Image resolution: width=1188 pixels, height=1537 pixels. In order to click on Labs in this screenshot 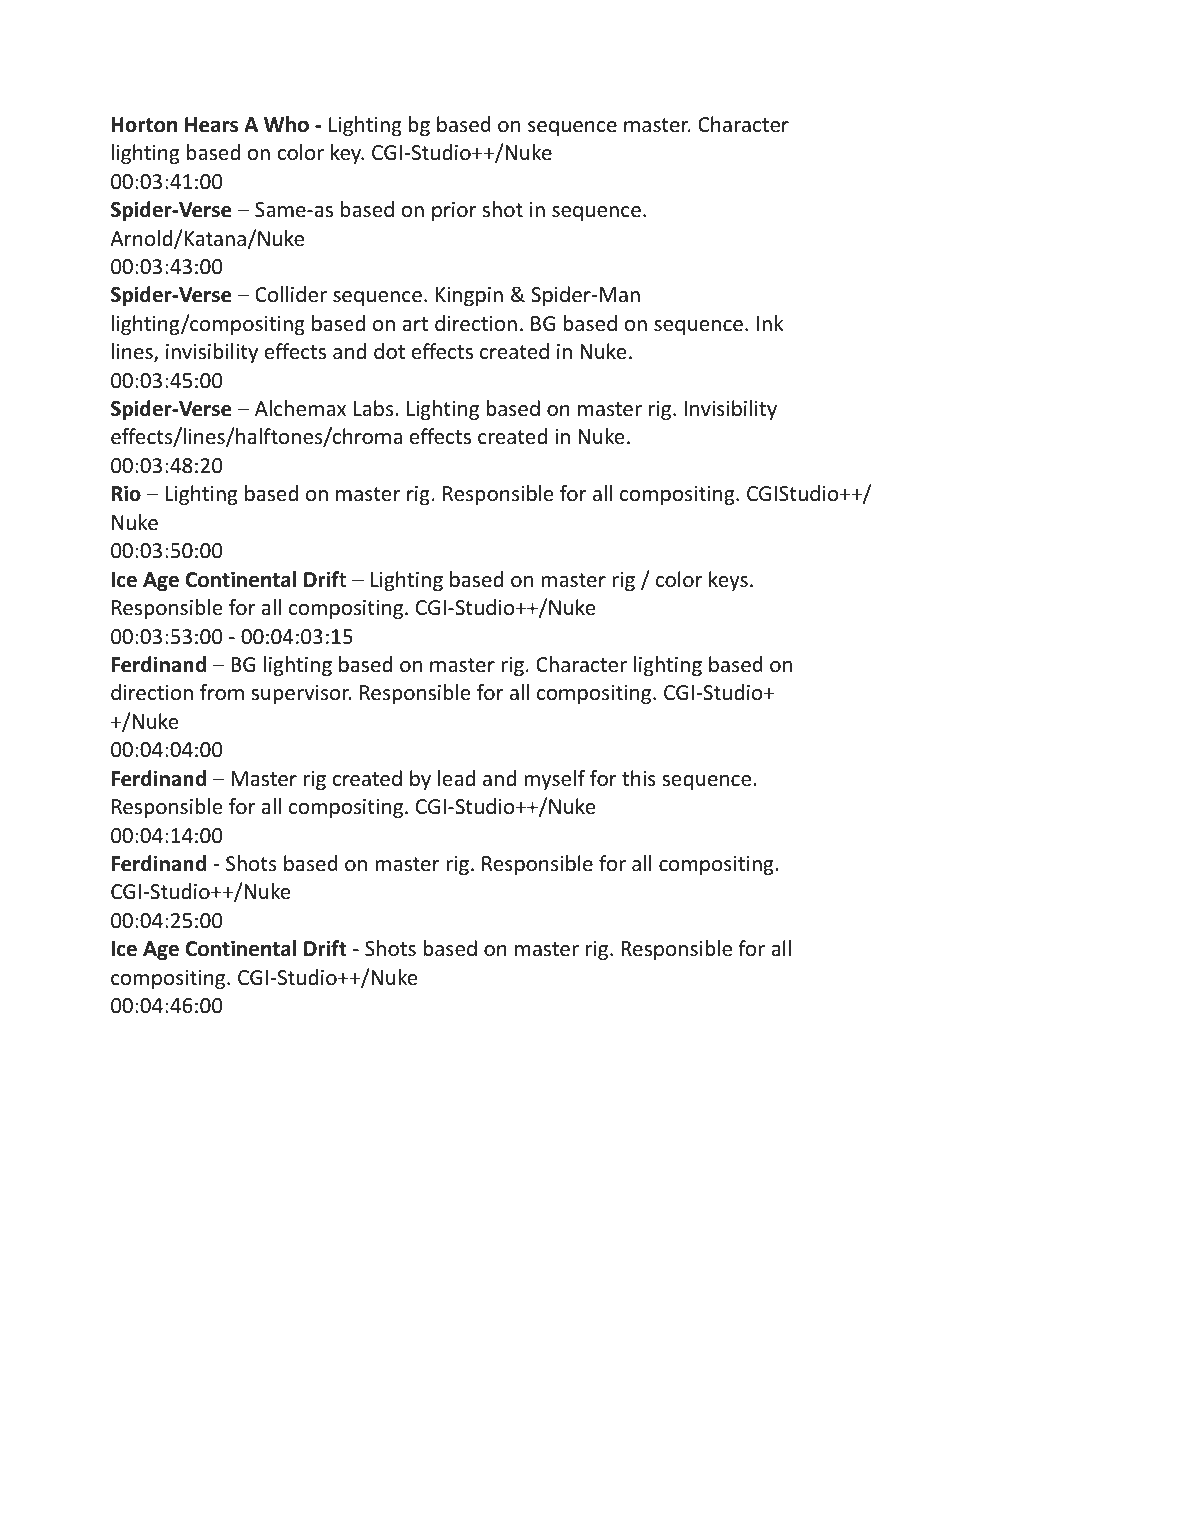, I will do `click(375, 408)`.
